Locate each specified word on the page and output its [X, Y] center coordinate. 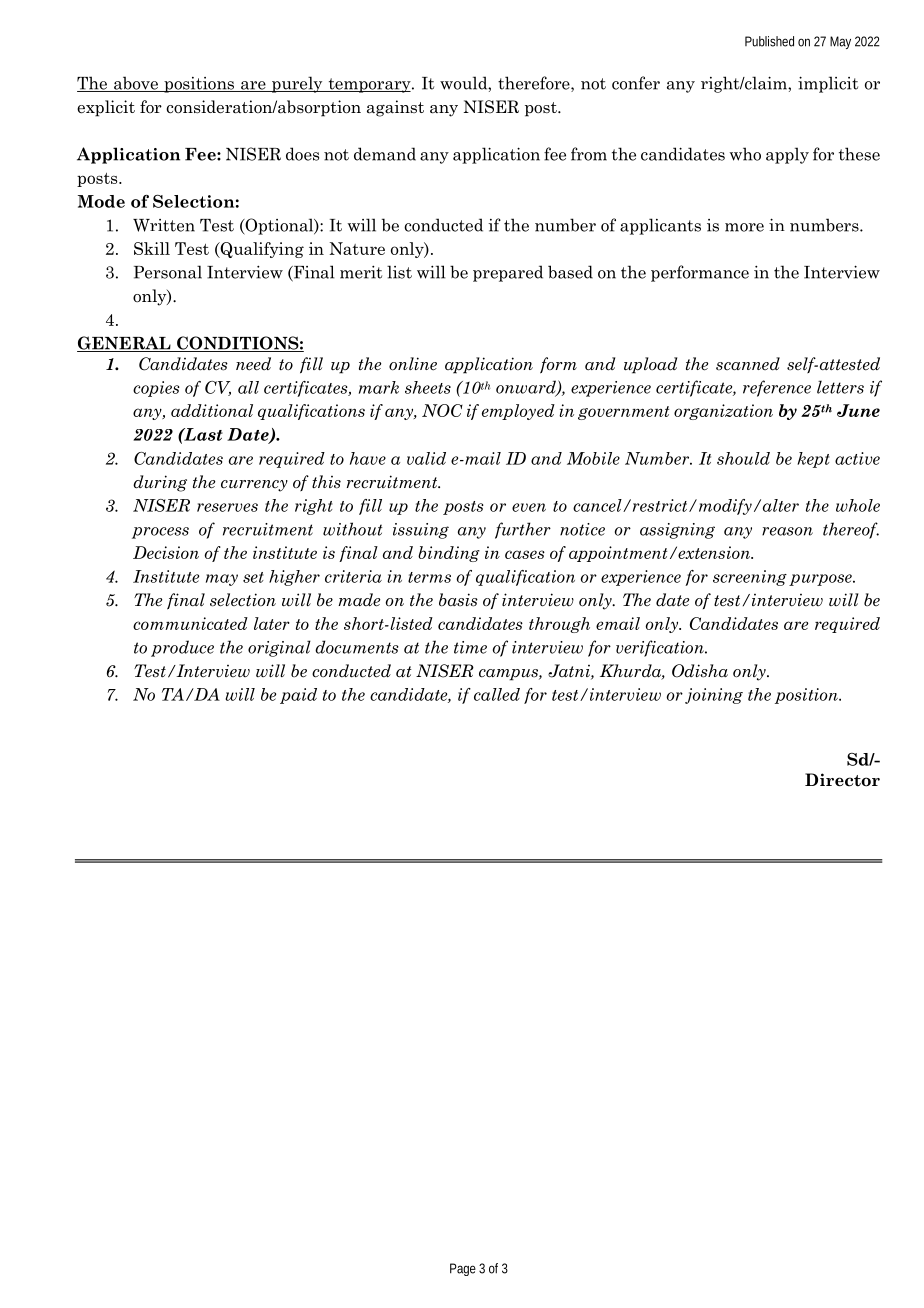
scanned [748, 364]
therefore [535, 84]
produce [182, 648]
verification [661, 648]
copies [156, 389]
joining [714, 696]
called [497, 694]
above [136, 84]
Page [463, 1269]
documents [357, 647]
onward [527, 388]
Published [769, 41]
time [470, 647]
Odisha [700, 671]
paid [298, 696]
